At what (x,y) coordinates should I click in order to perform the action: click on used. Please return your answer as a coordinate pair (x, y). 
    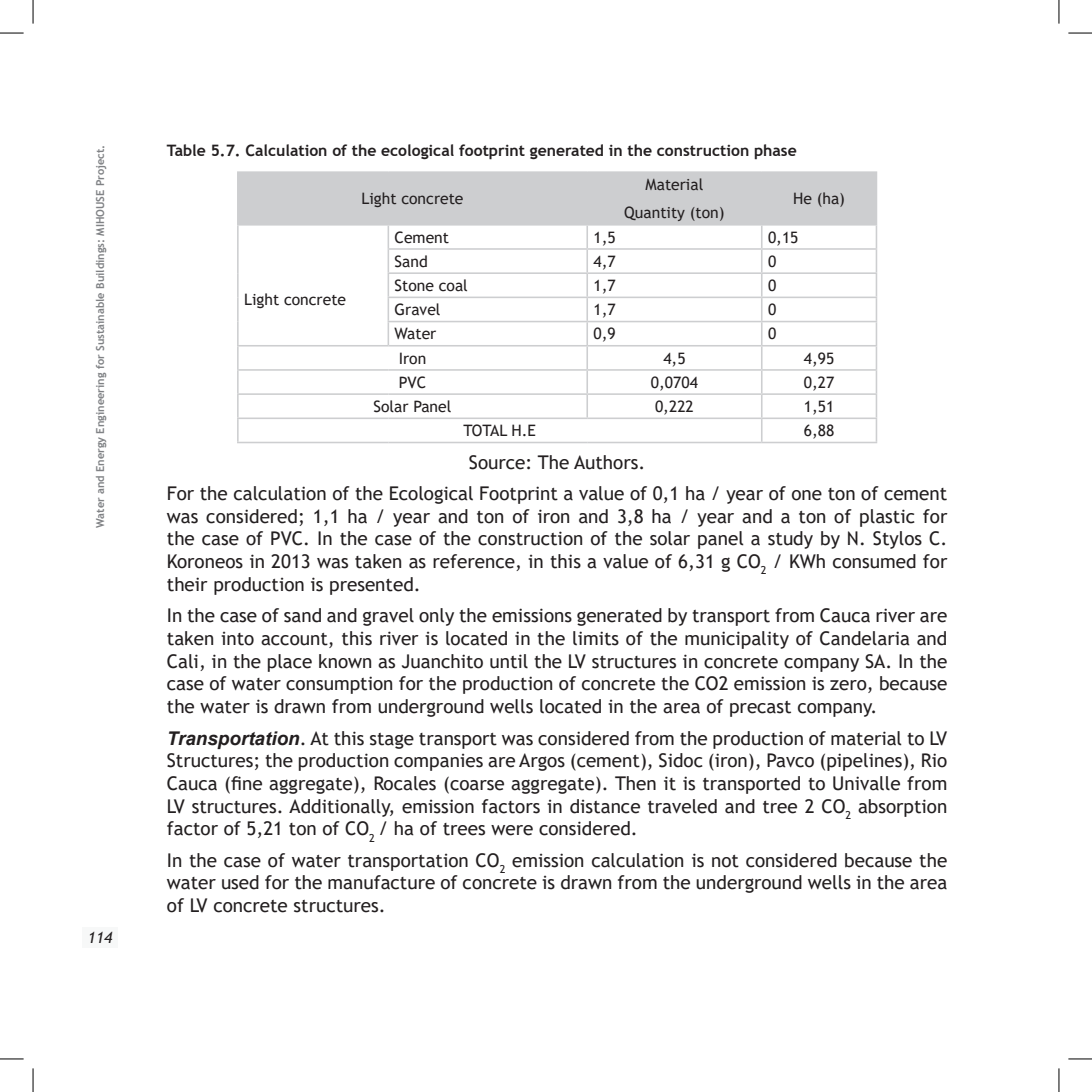
    Looking at the image, I should click on (240, 882).
